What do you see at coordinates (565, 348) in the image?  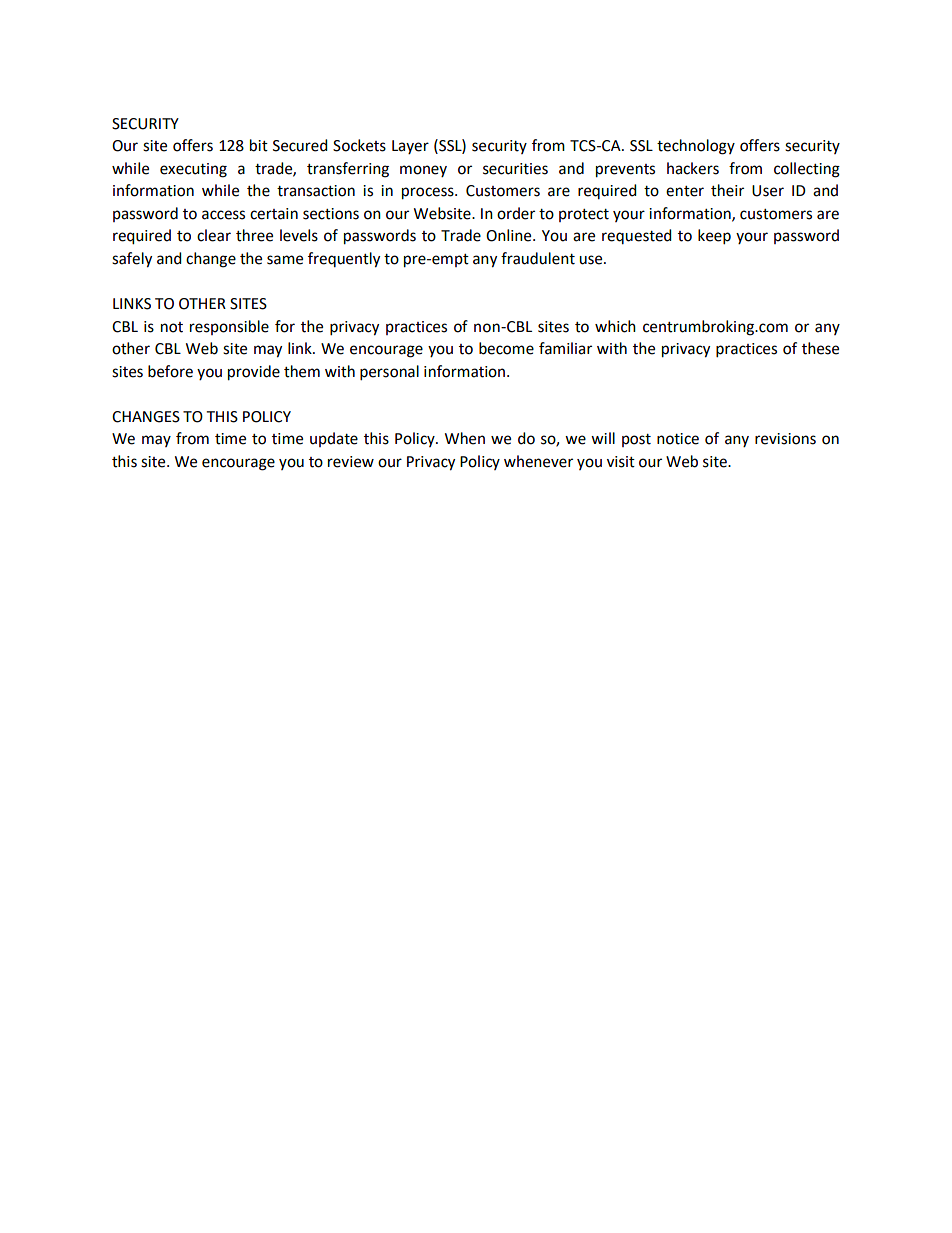 I see `familiar` at bounding box center [565, 348].
